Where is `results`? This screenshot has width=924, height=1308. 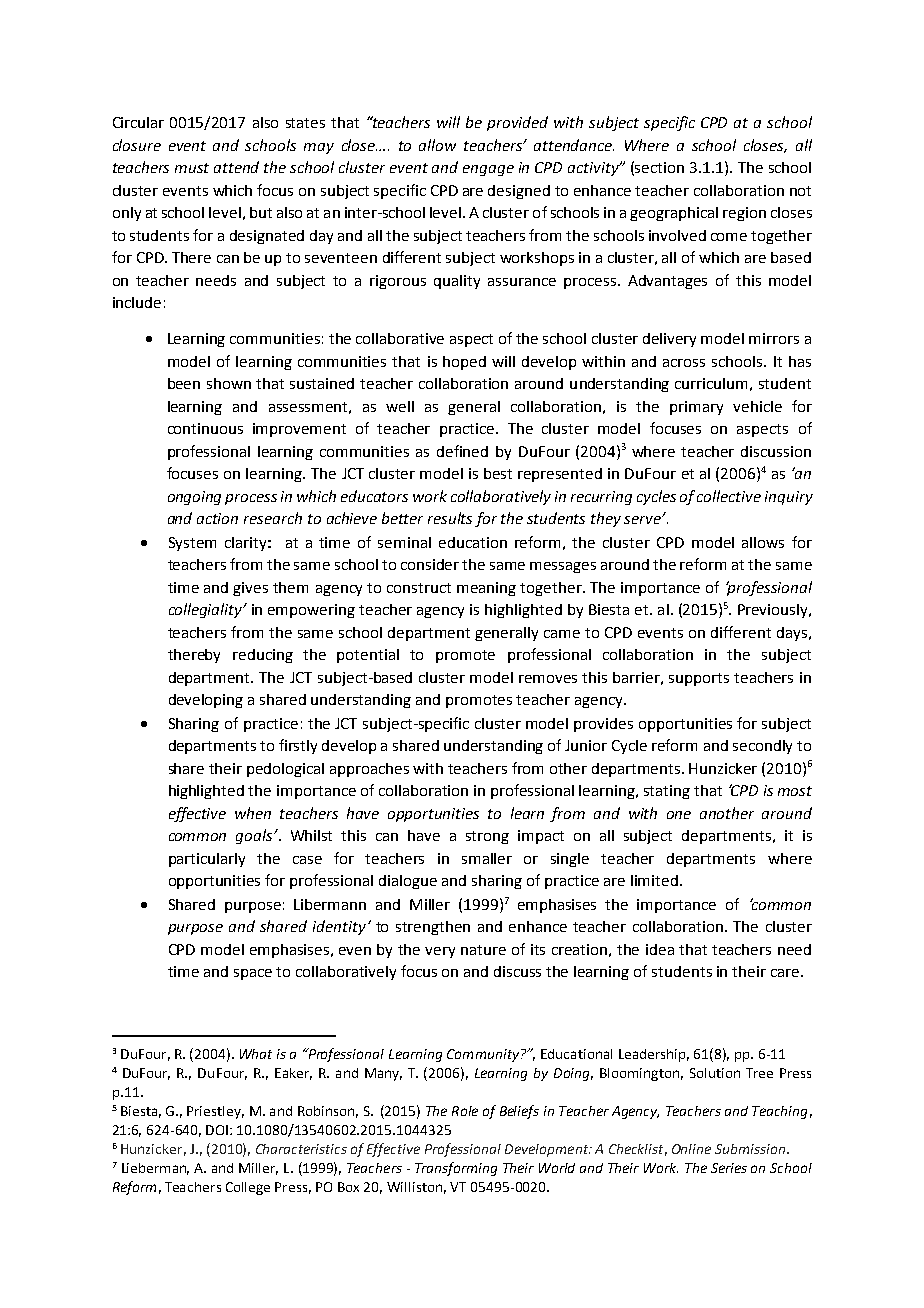 results is located at coordinates (450, 518).
